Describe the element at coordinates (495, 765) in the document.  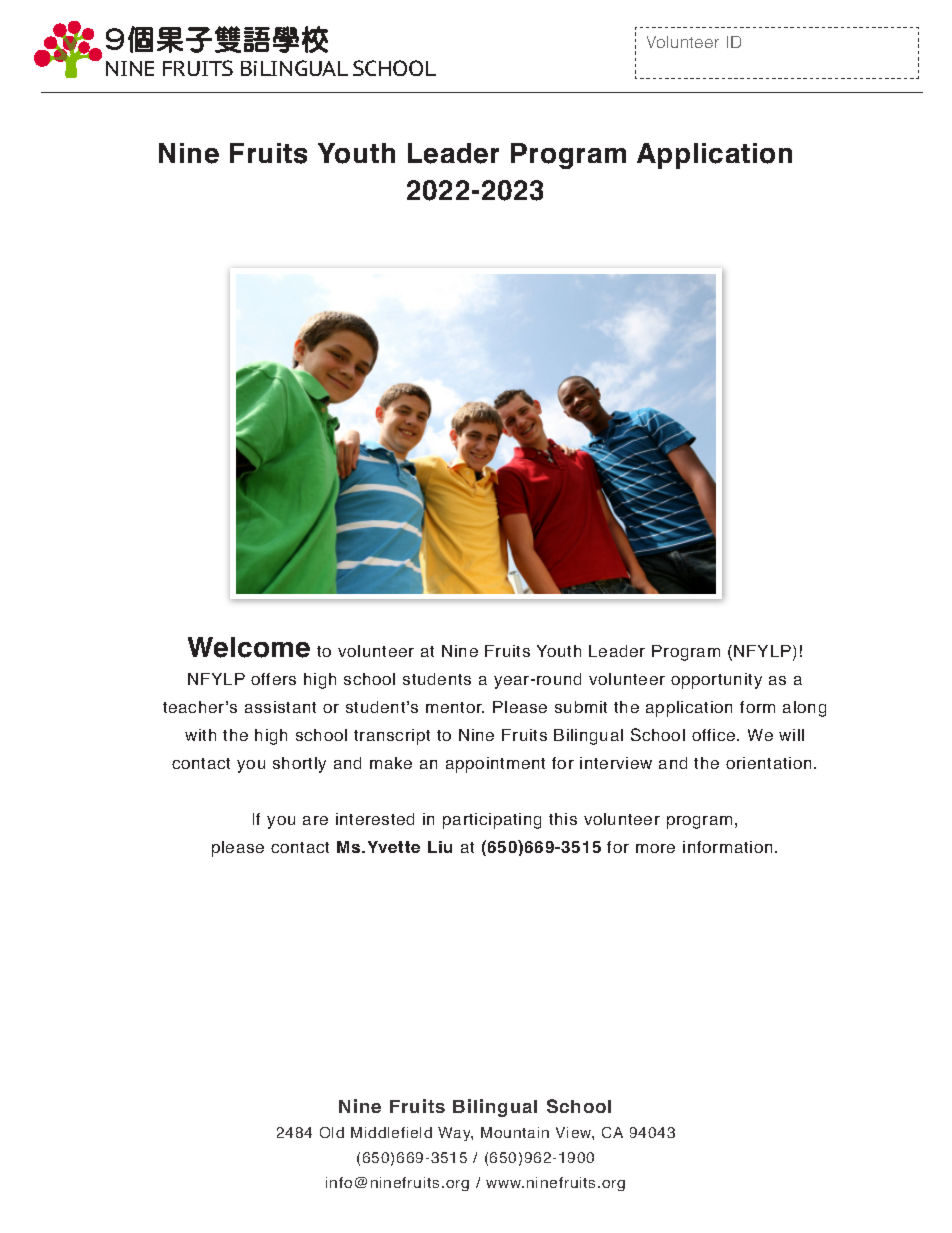
I see `appointment` at that location.
